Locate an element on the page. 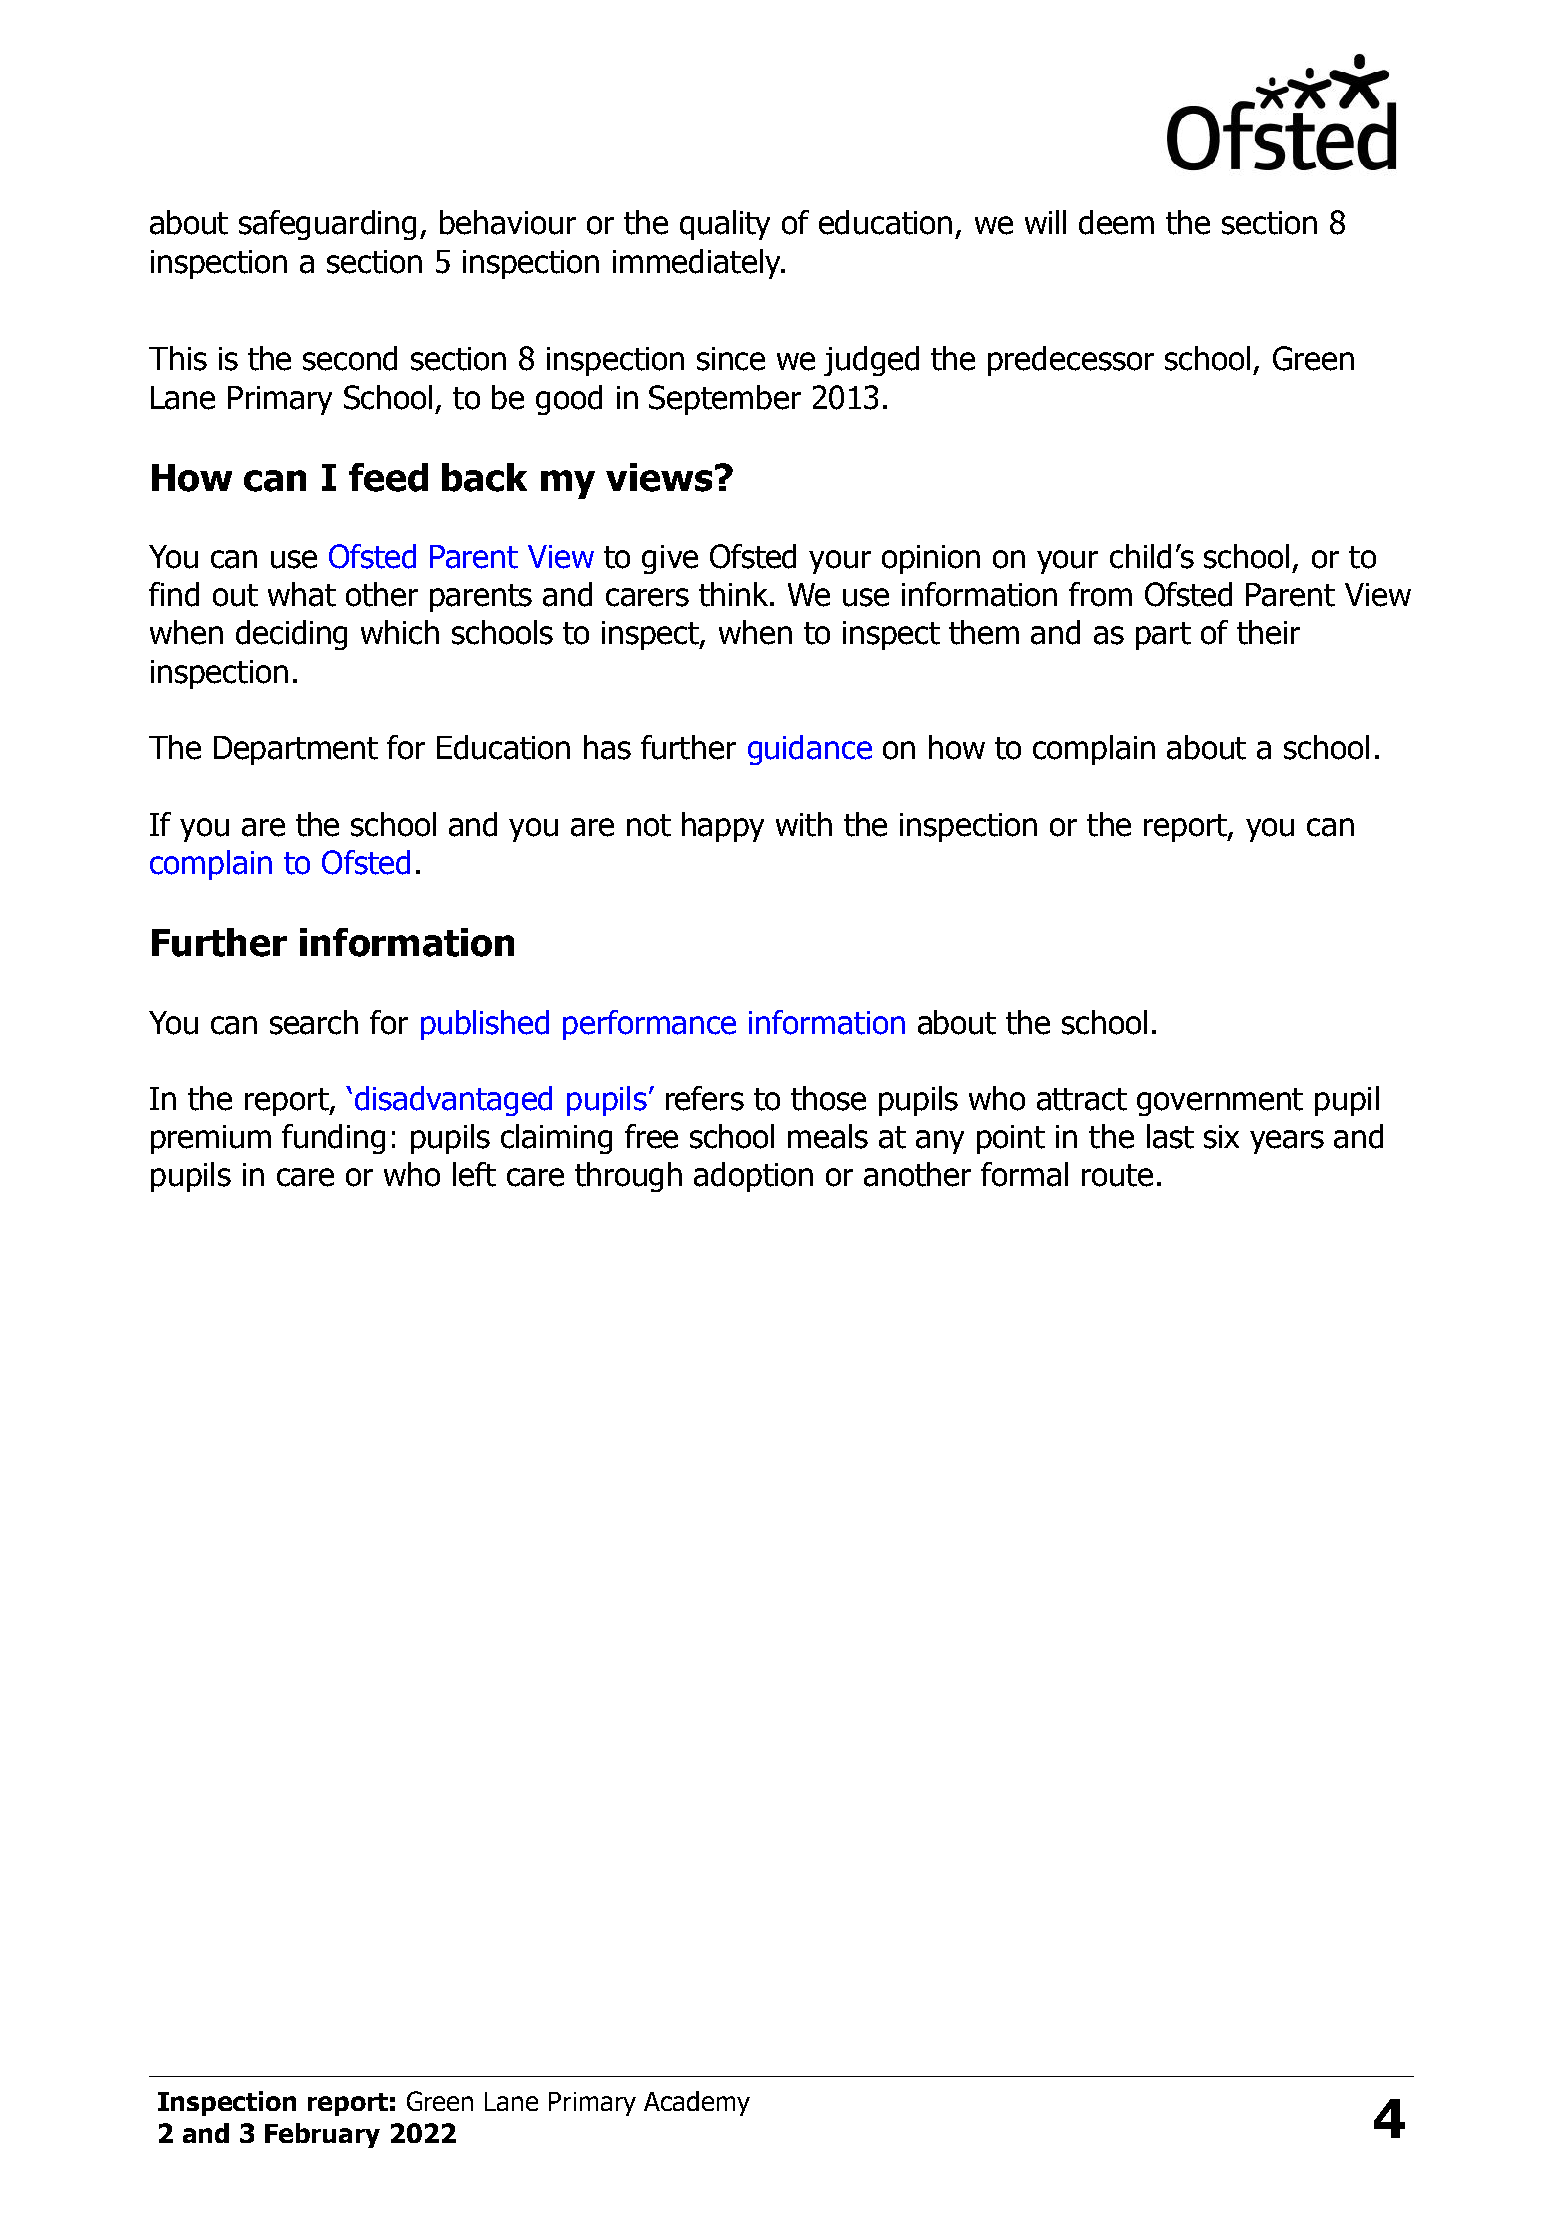 This page has height=2215, width=1562. funding is located at coordinates (333, 1139).
